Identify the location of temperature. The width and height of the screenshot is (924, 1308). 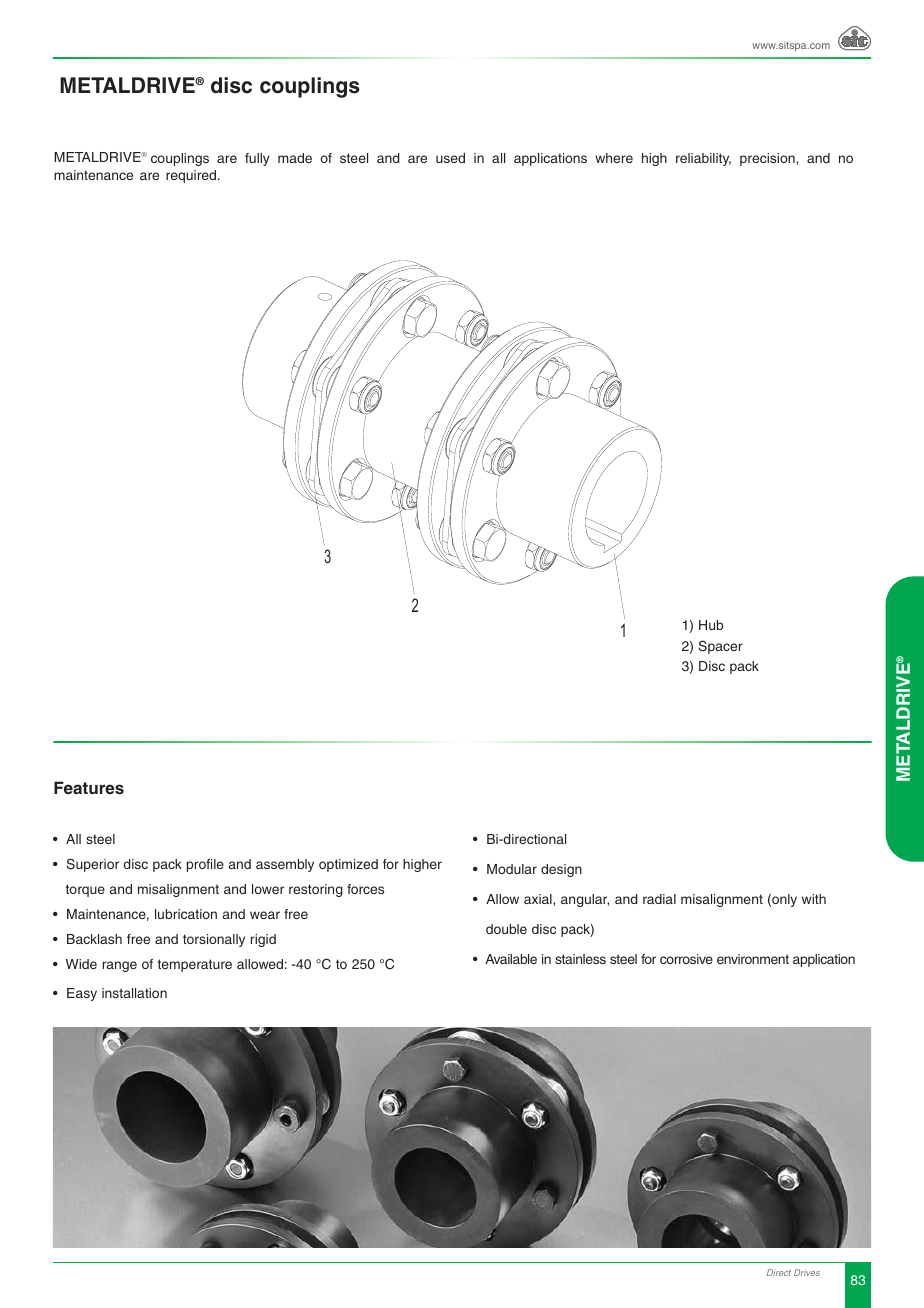
(195, 965).
